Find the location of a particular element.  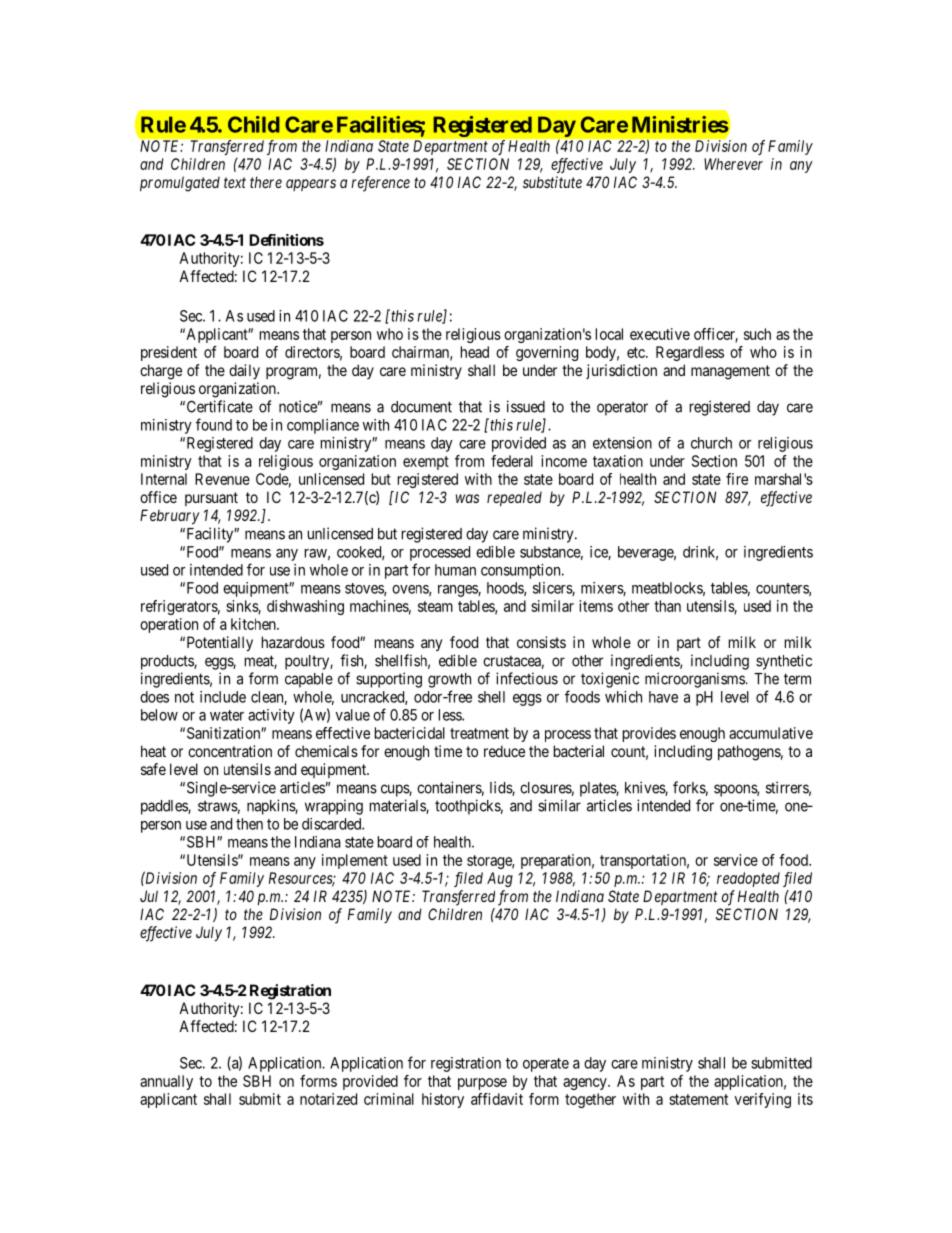

text is located at coordinates (235, 182).
